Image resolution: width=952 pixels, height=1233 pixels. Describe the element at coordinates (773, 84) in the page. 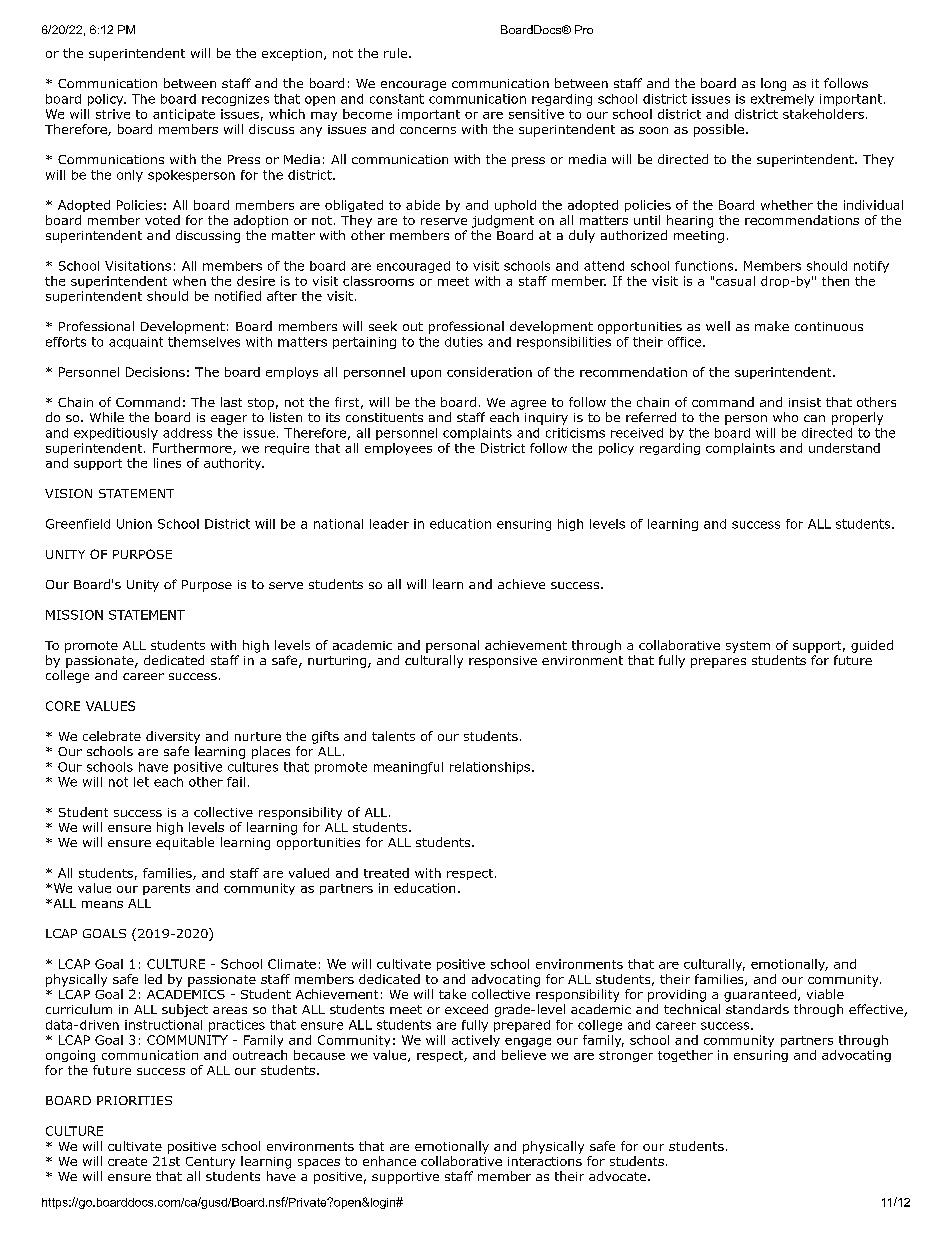

I see `long` at that location.
